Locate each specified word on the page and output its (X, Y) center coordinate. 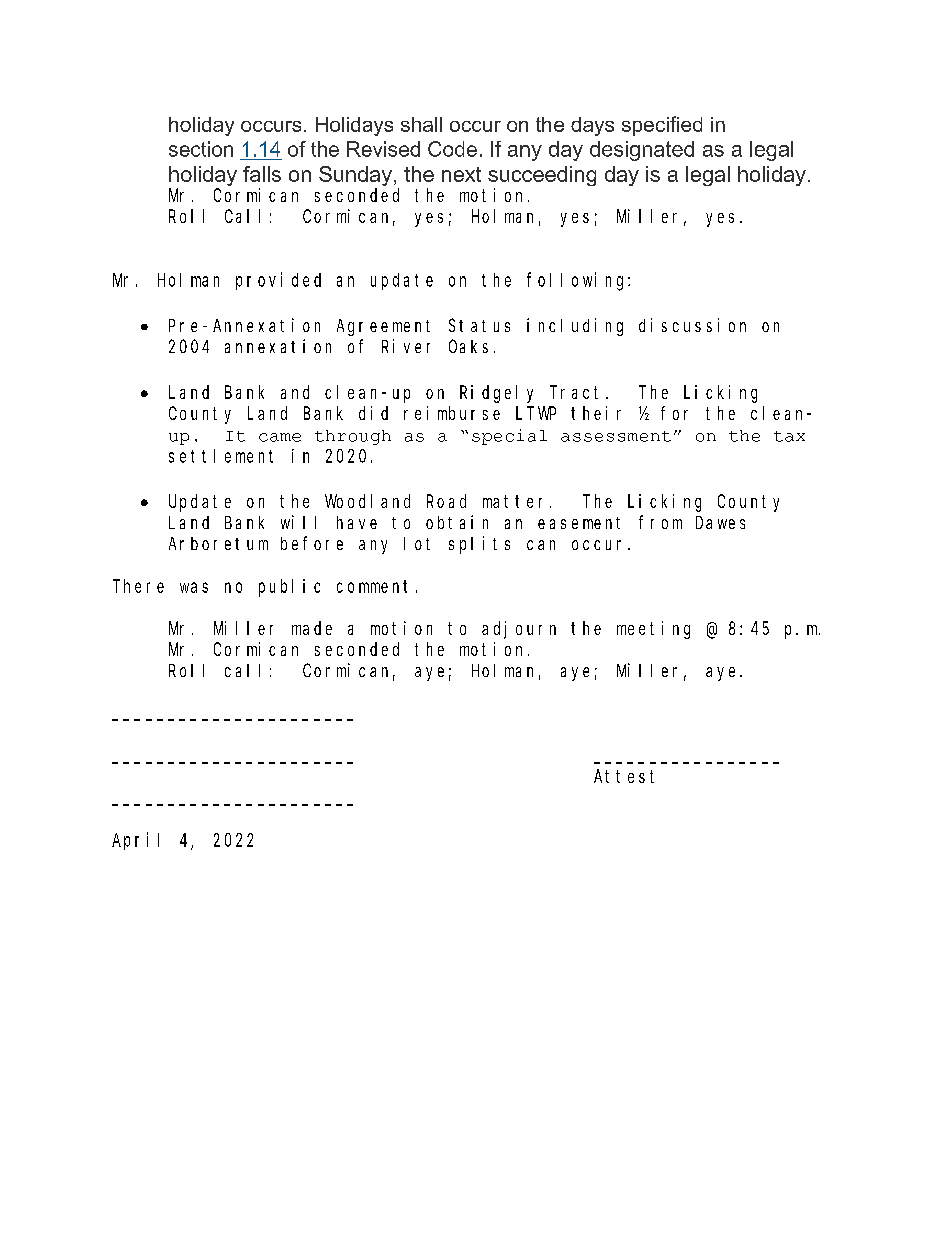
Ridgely (496, 394)
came (280, 437)
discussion (692, 325)
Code (452, 149)
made (312, 628)
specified (662, 126)
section (201, 149)
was (194, 587)
